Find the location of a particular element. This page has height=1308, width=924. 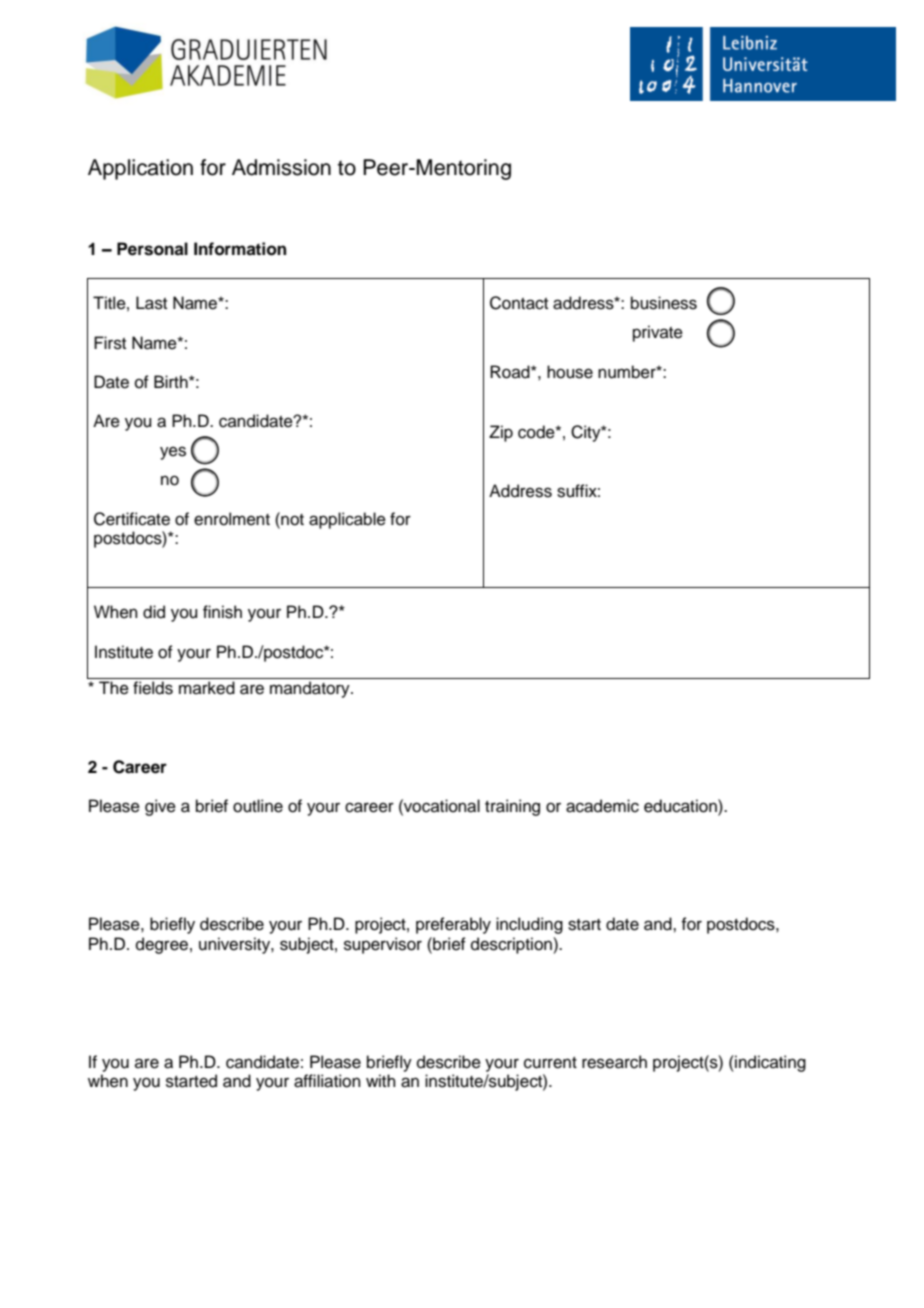

Application is located at coordinates (140, 169).
